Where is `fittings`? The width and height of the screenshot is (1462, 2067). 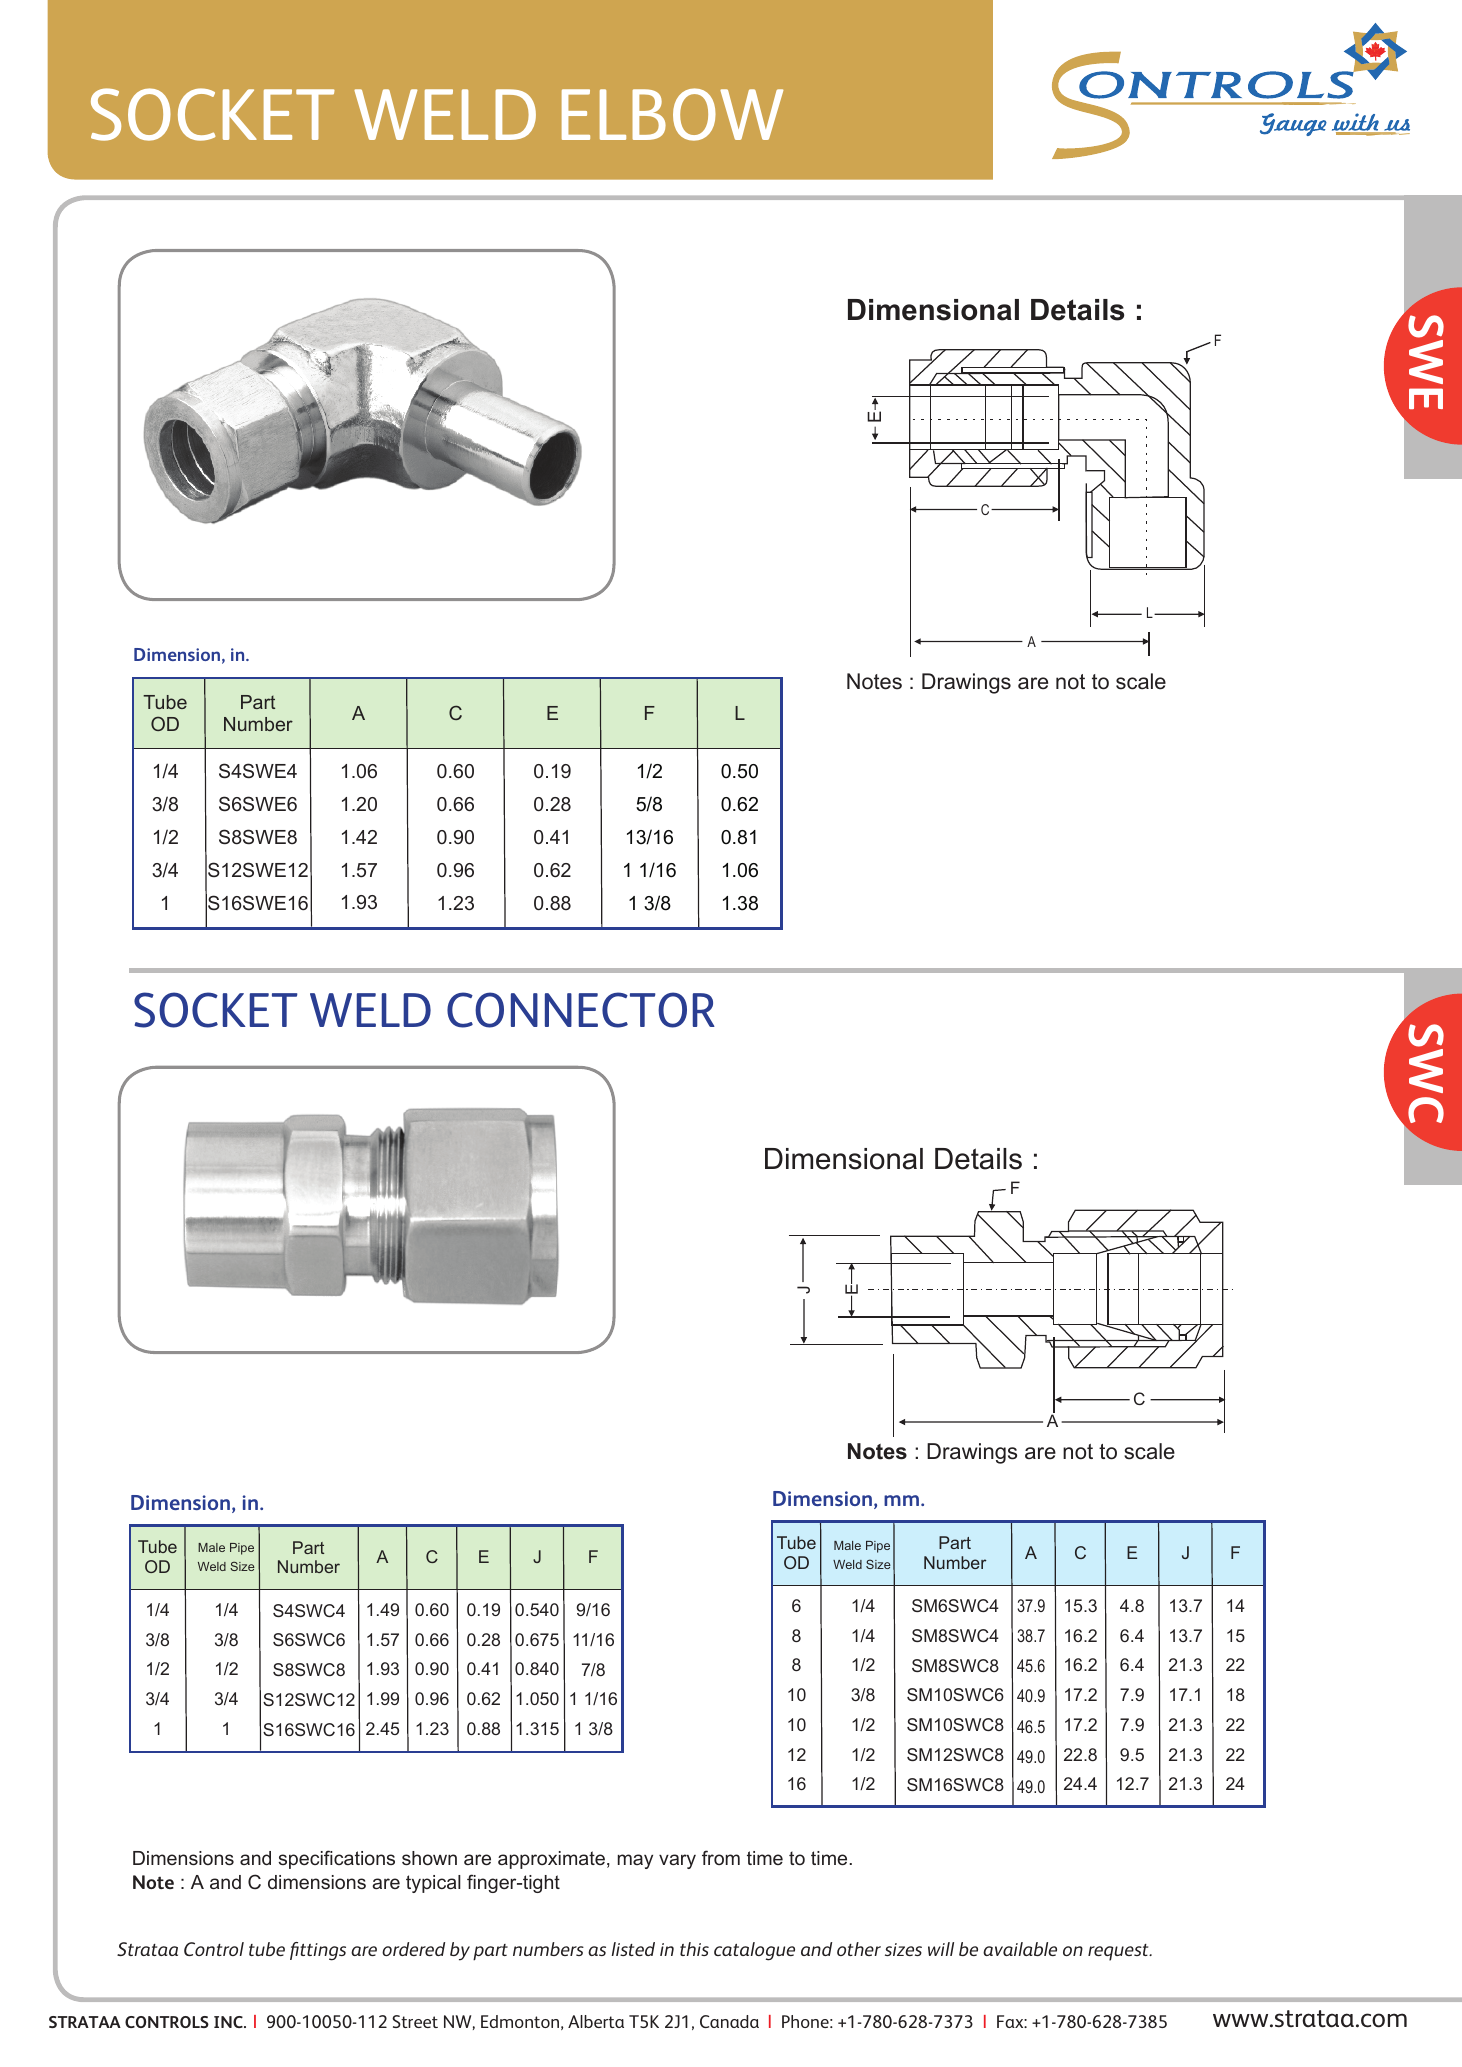 fittings is located at coordinates (318, 1951).
